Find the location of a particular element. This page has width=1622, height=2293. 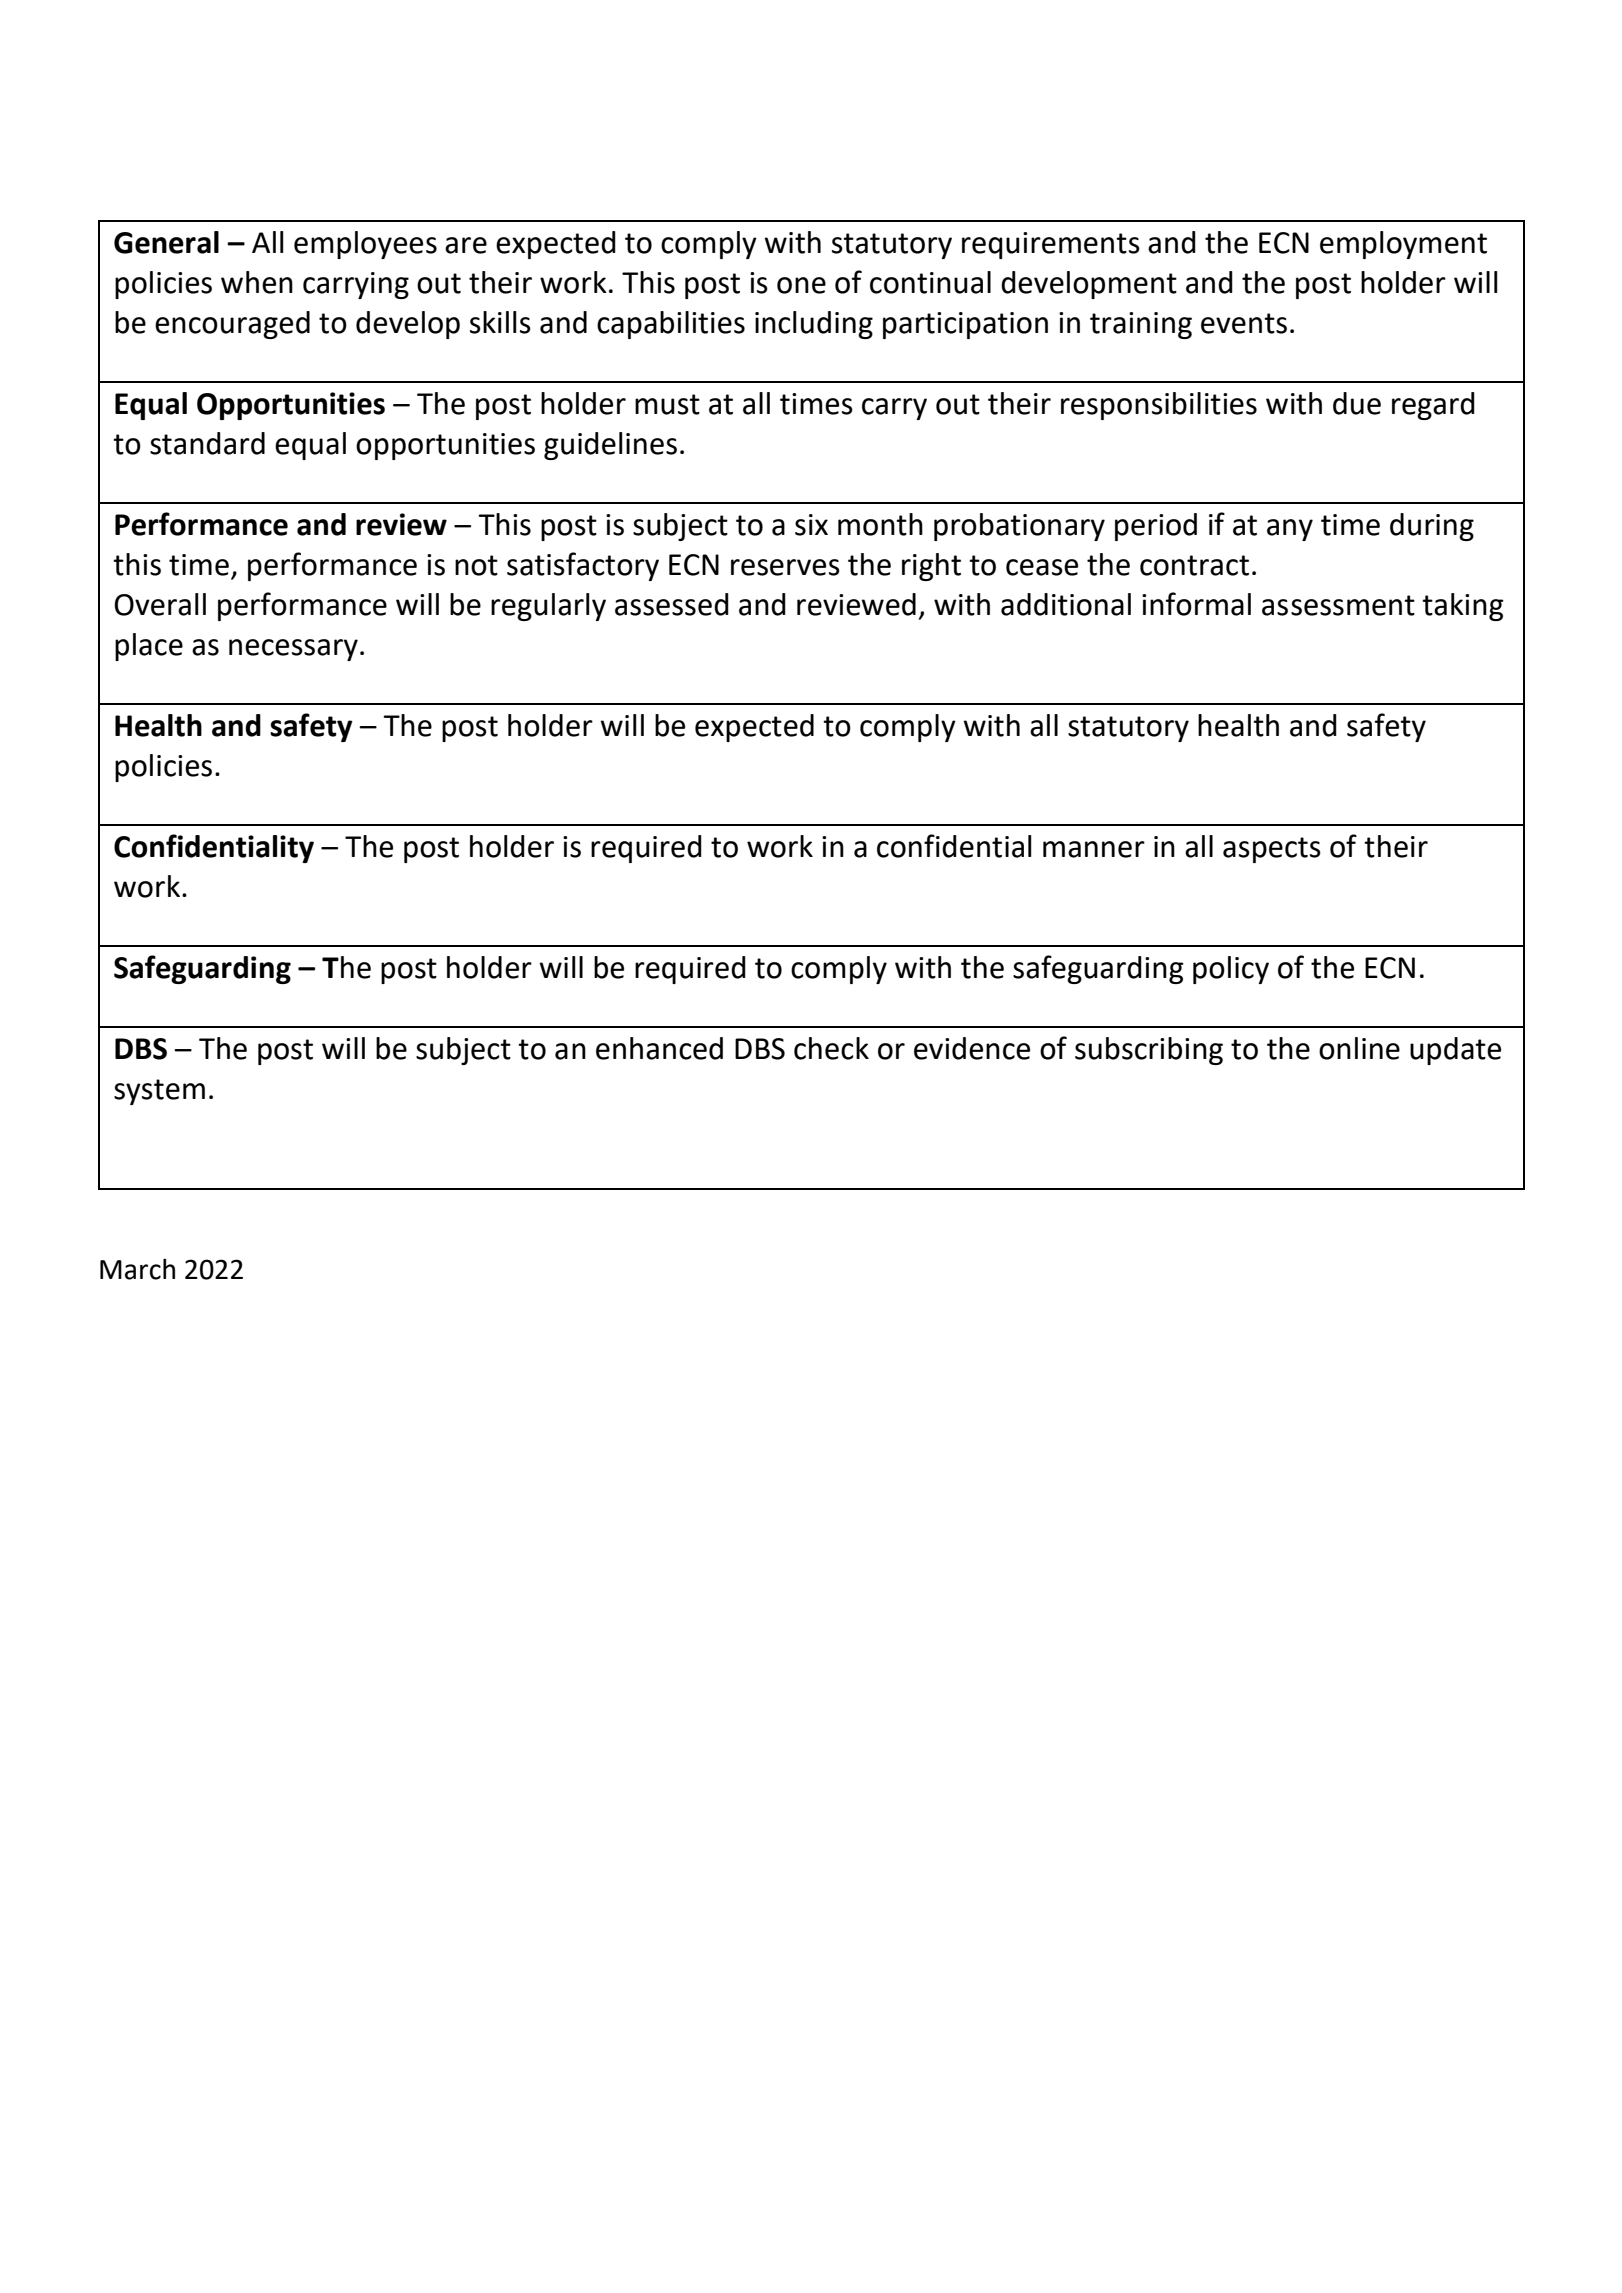

system is located at coordinates (159, 1092).
